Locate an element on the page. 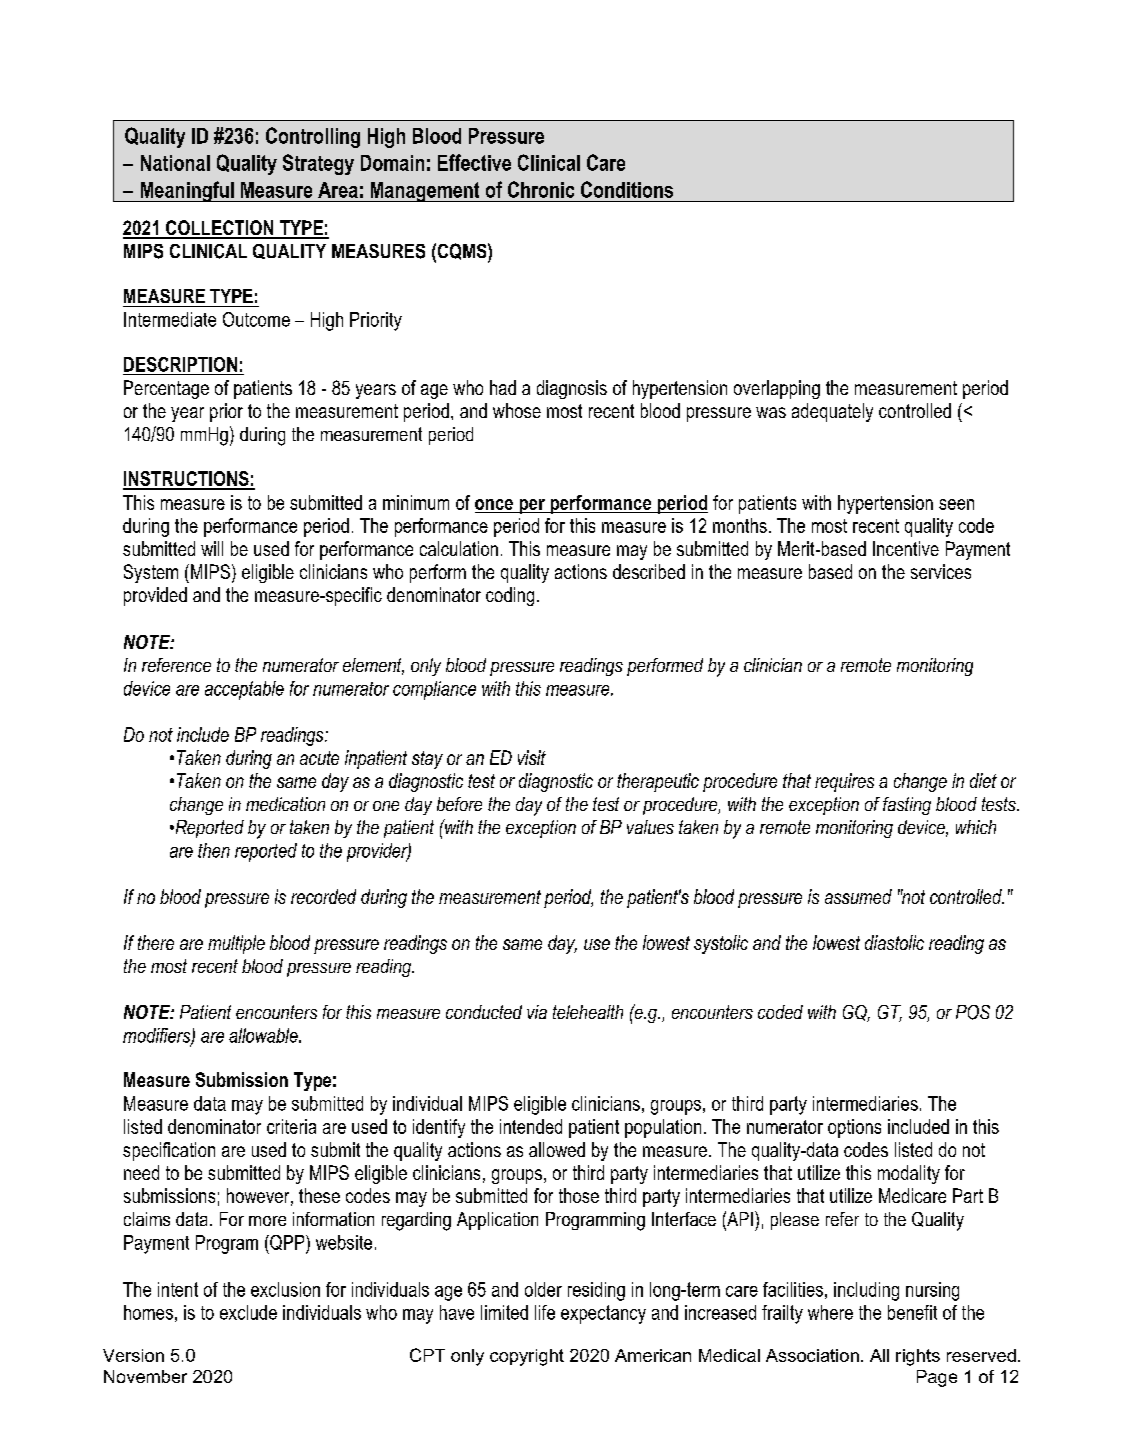 The width and height of the document is (1123, 1453). Meaningful is located at coordinates (187, 191).
